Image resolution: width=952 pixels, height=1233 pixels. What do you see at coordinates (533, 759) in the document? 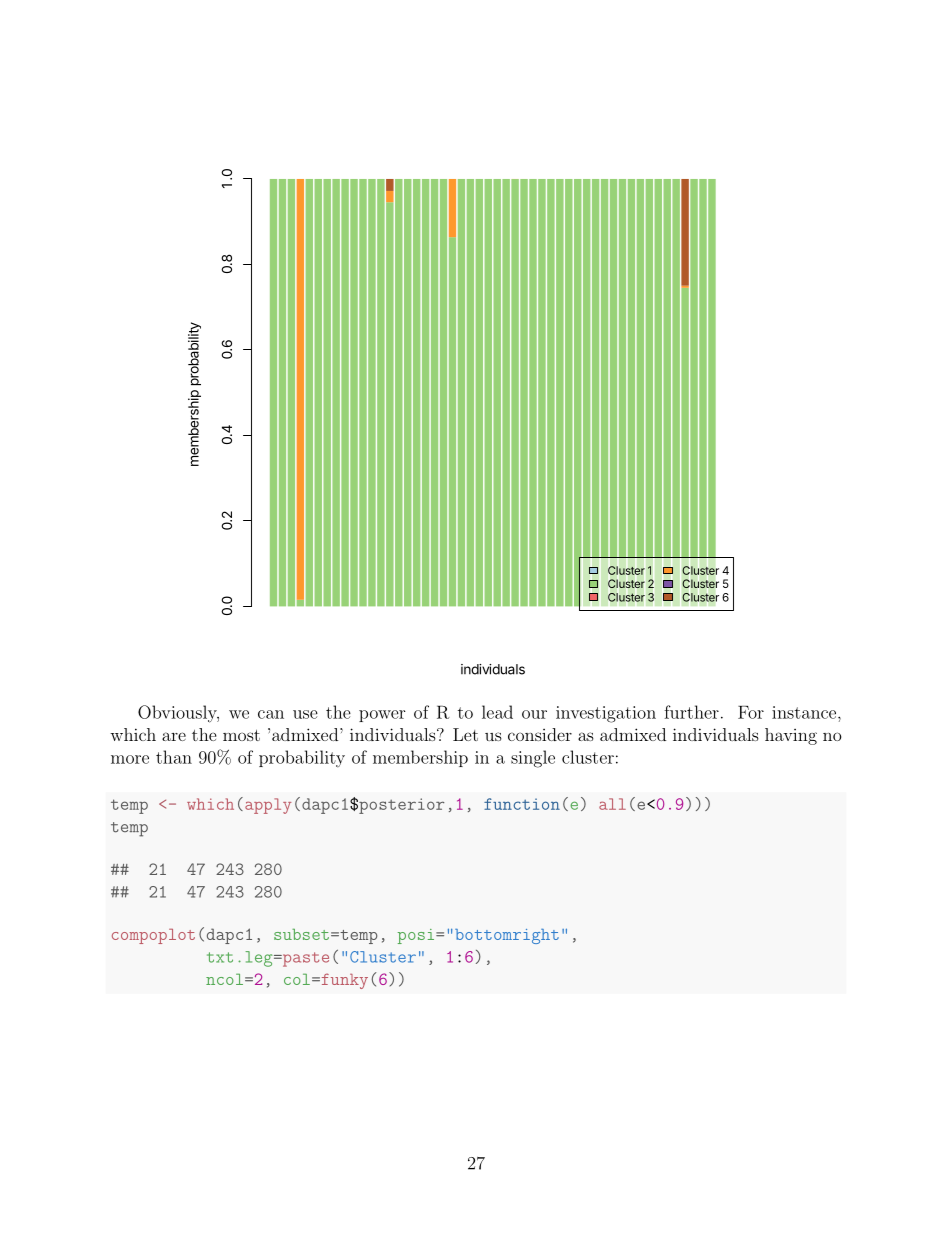
I see `single` at bounding box center [533, 759].
